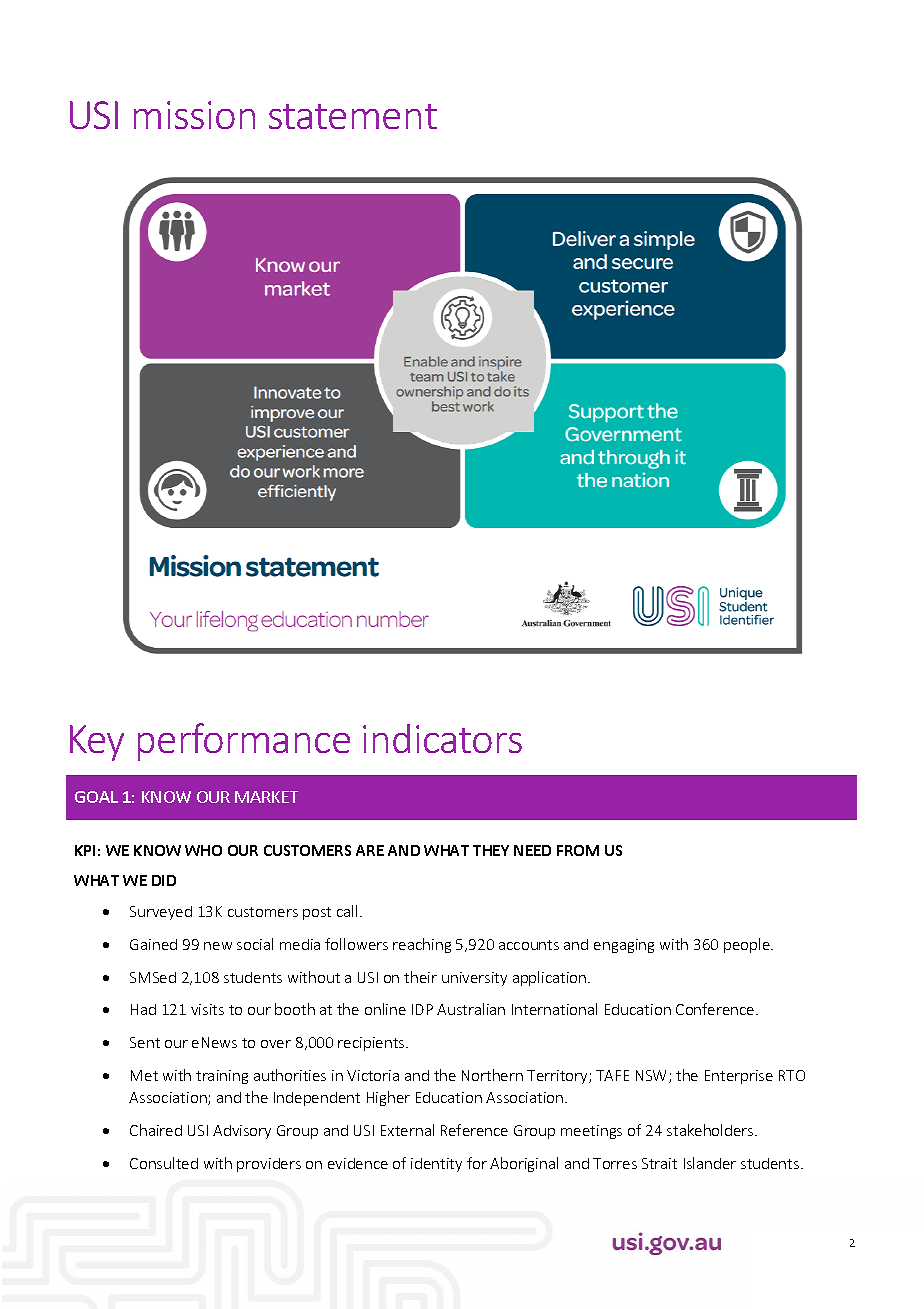 This screenshot has width=924, height=1309. Describe the element at coordinates (474, 1130) in the screenshot. I see `Reference` at that location.
